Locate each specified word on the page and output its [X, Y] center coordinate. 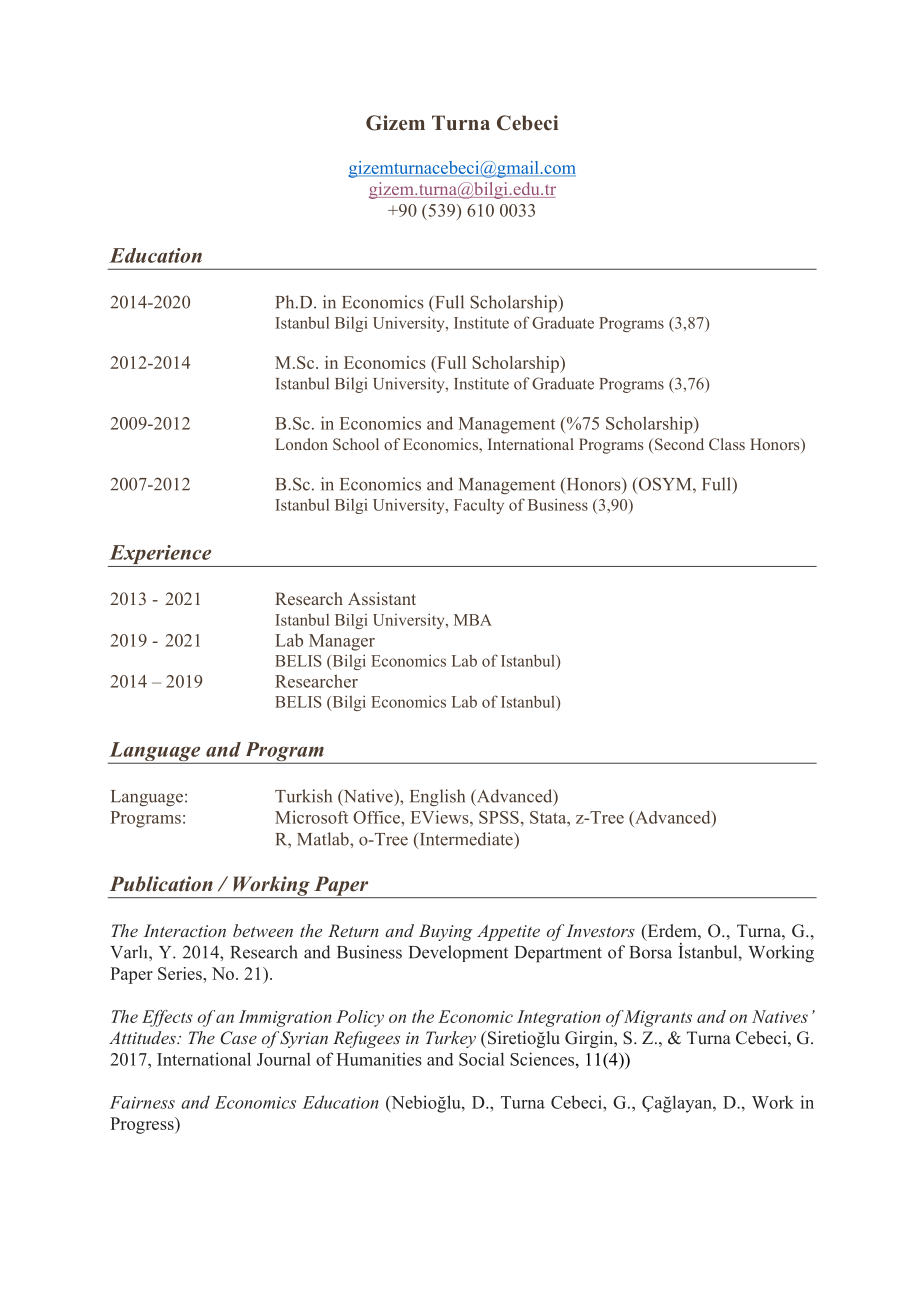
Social [481, 1059]
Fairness [142, 1102]
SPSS [499, 817]
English [437, 797]
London [301, 444]
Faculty [479, 506]
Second [679, 444]
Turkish [303, 796]
